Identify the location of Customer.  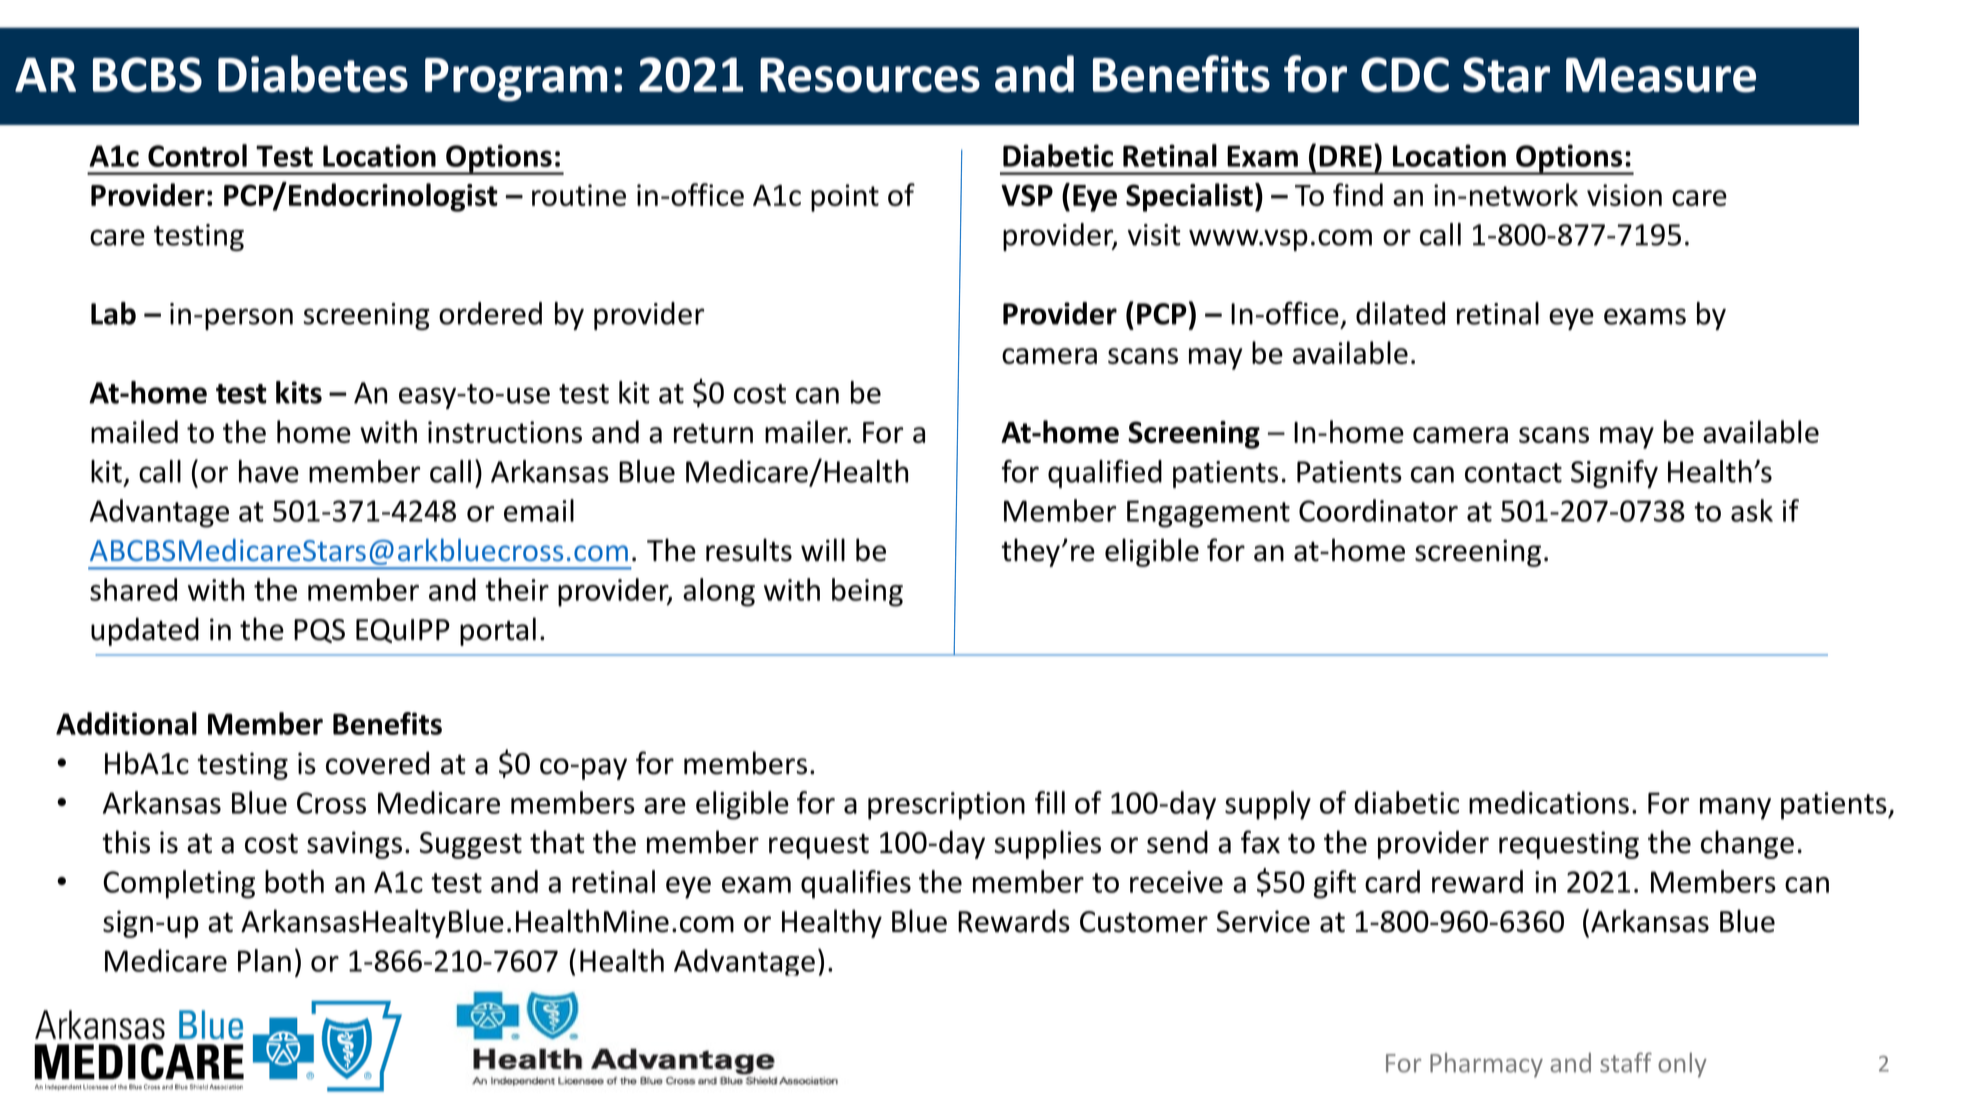
(1144, 922).
